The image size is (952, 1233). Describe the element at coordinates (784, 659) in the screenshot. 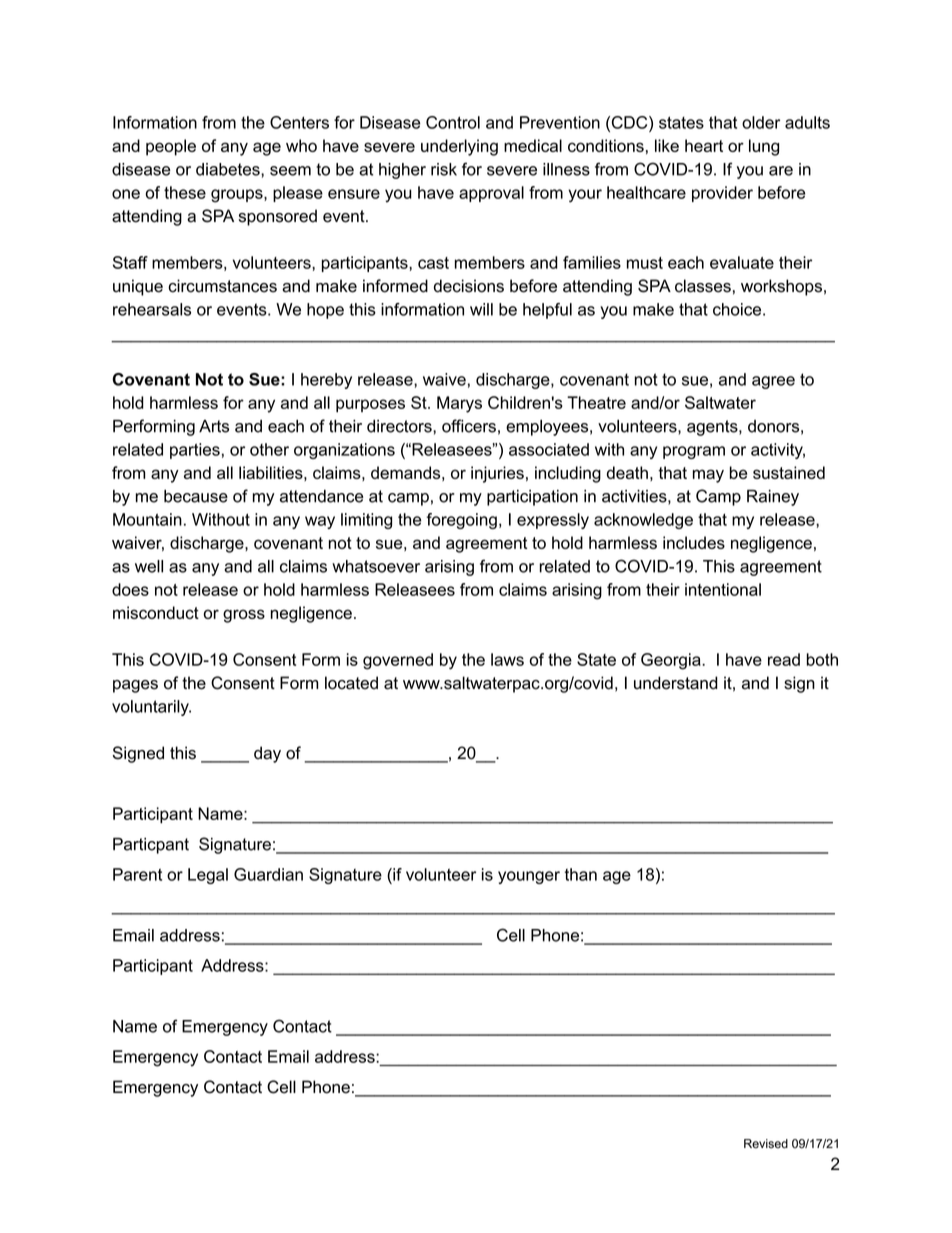

I see `read` at that location.
